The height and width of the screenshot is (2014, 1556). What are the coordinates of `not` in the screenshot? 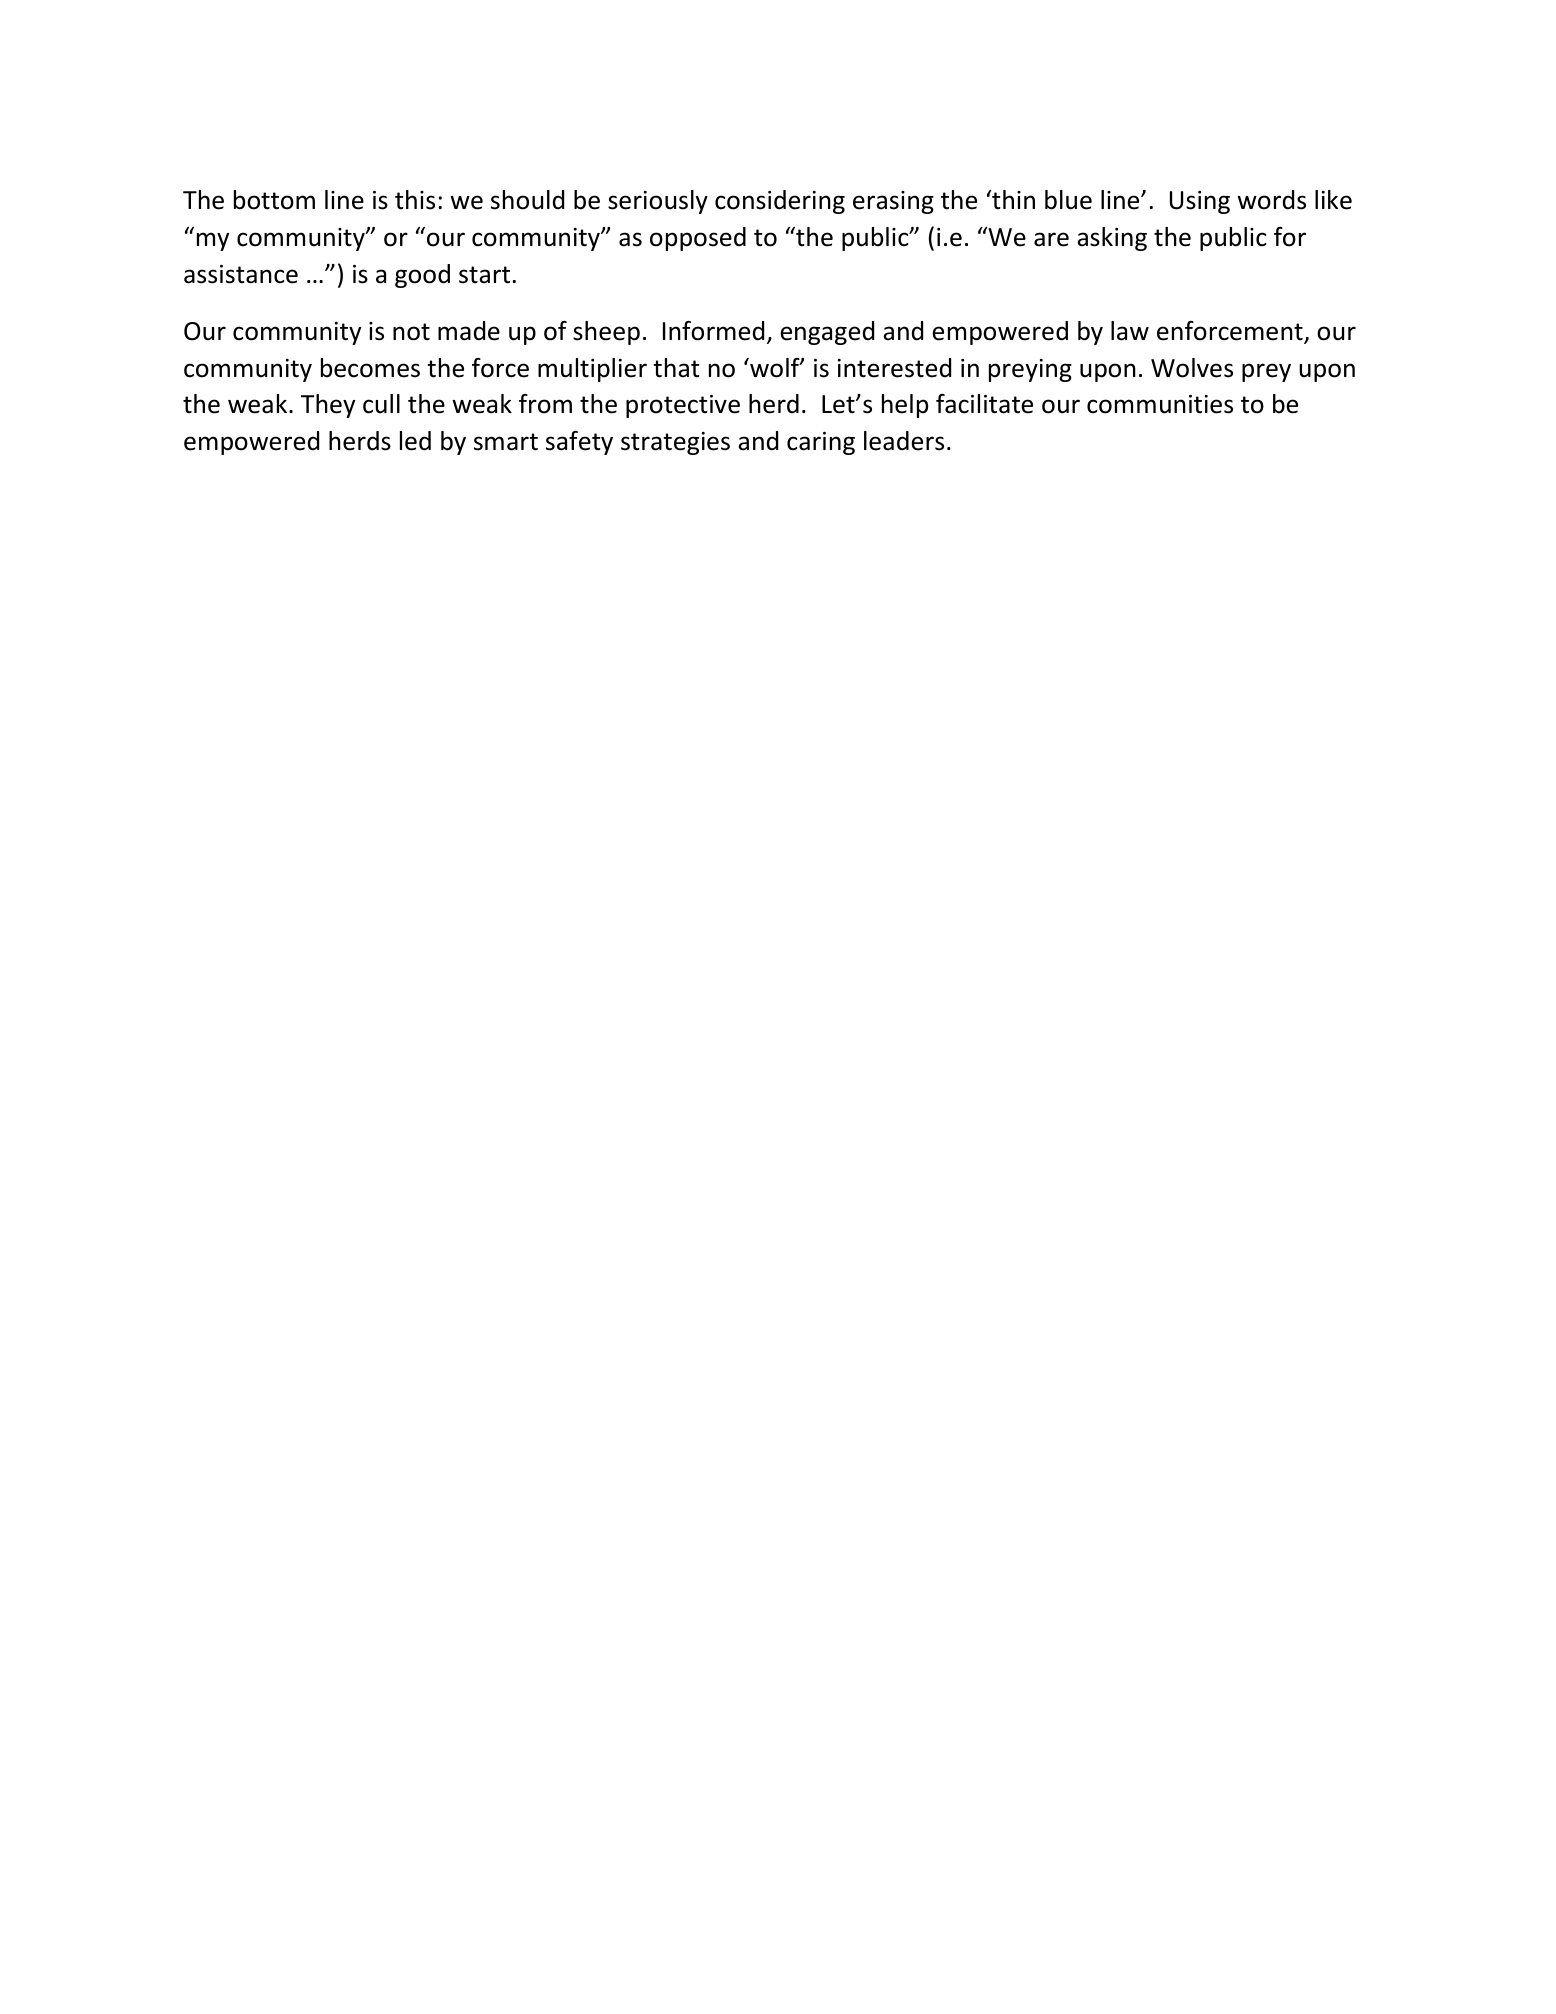 It's located at (411, 332).
